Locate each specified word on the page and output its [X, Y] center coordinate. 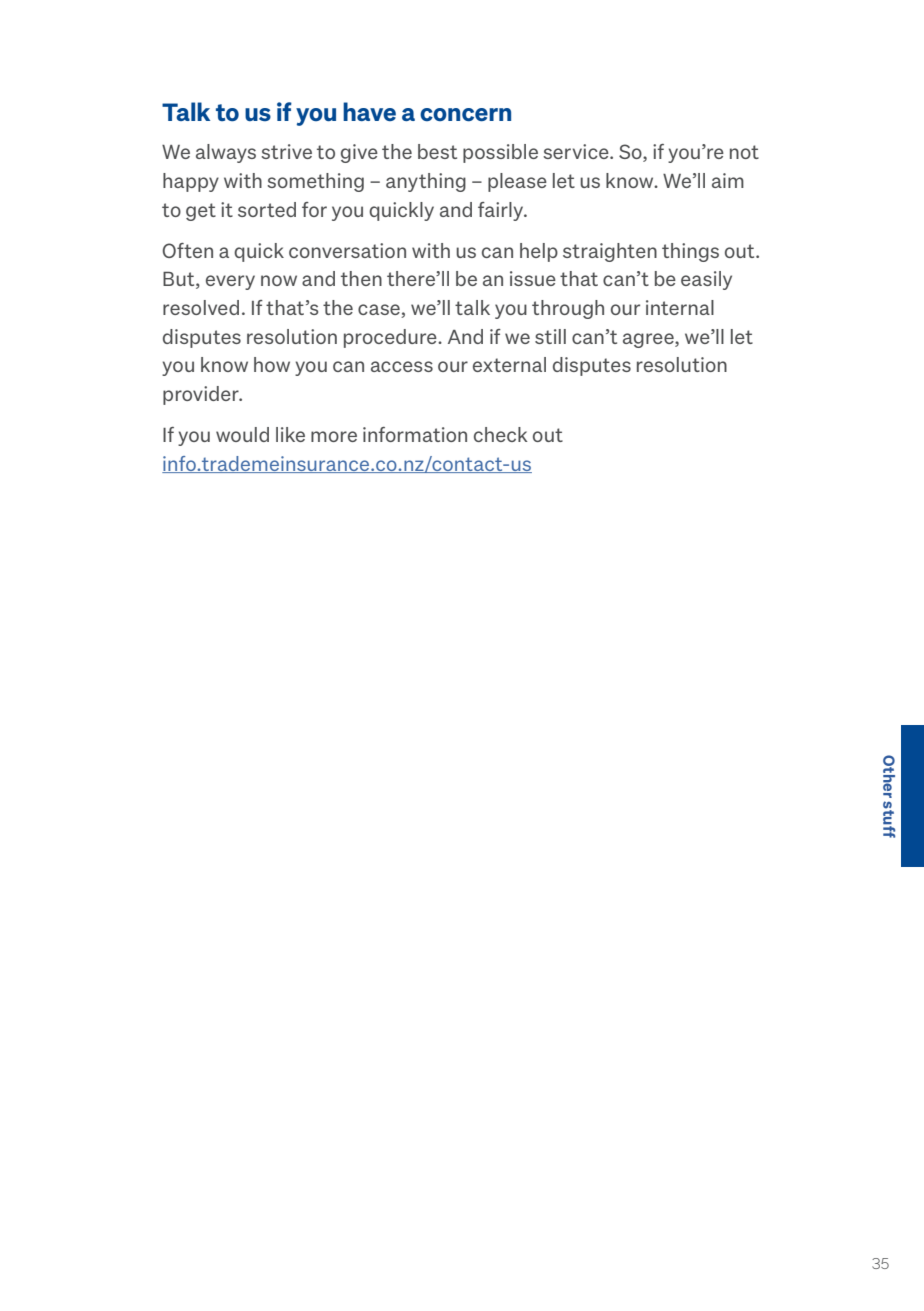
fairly [502, 211]
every [230, 282]
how [272, 364]
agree [649, 340]
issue [533, 278]
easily [706, 280]
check [501, 434]
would [242, 434]
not [744, 152]
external [509, 364]
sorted [267, 209]
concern [465, 115]
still [550, 336]
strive [286, 151]
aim [728, 180]
